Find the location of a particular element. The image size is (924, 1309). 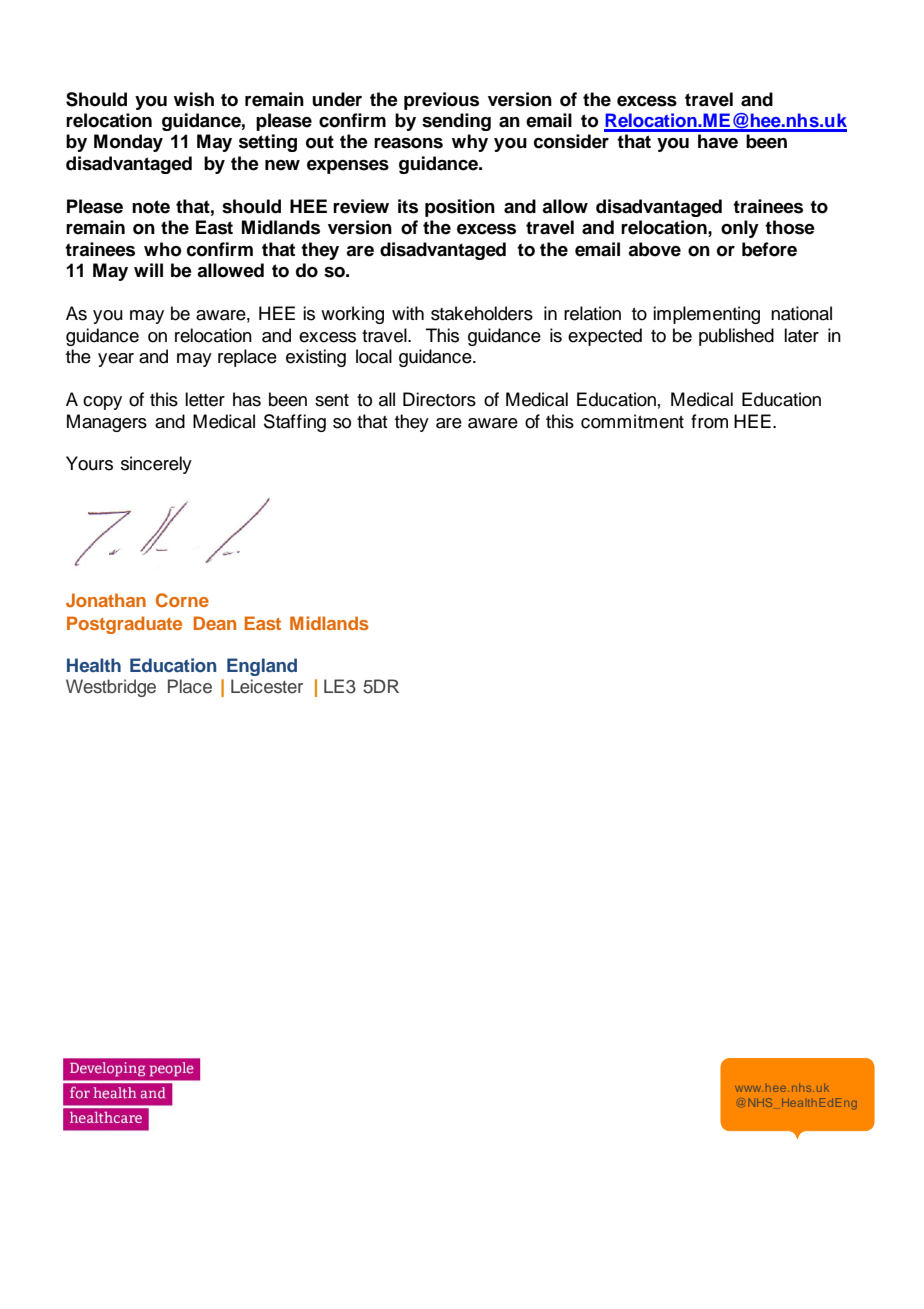

Directors is located at coordinates (439, 399).
